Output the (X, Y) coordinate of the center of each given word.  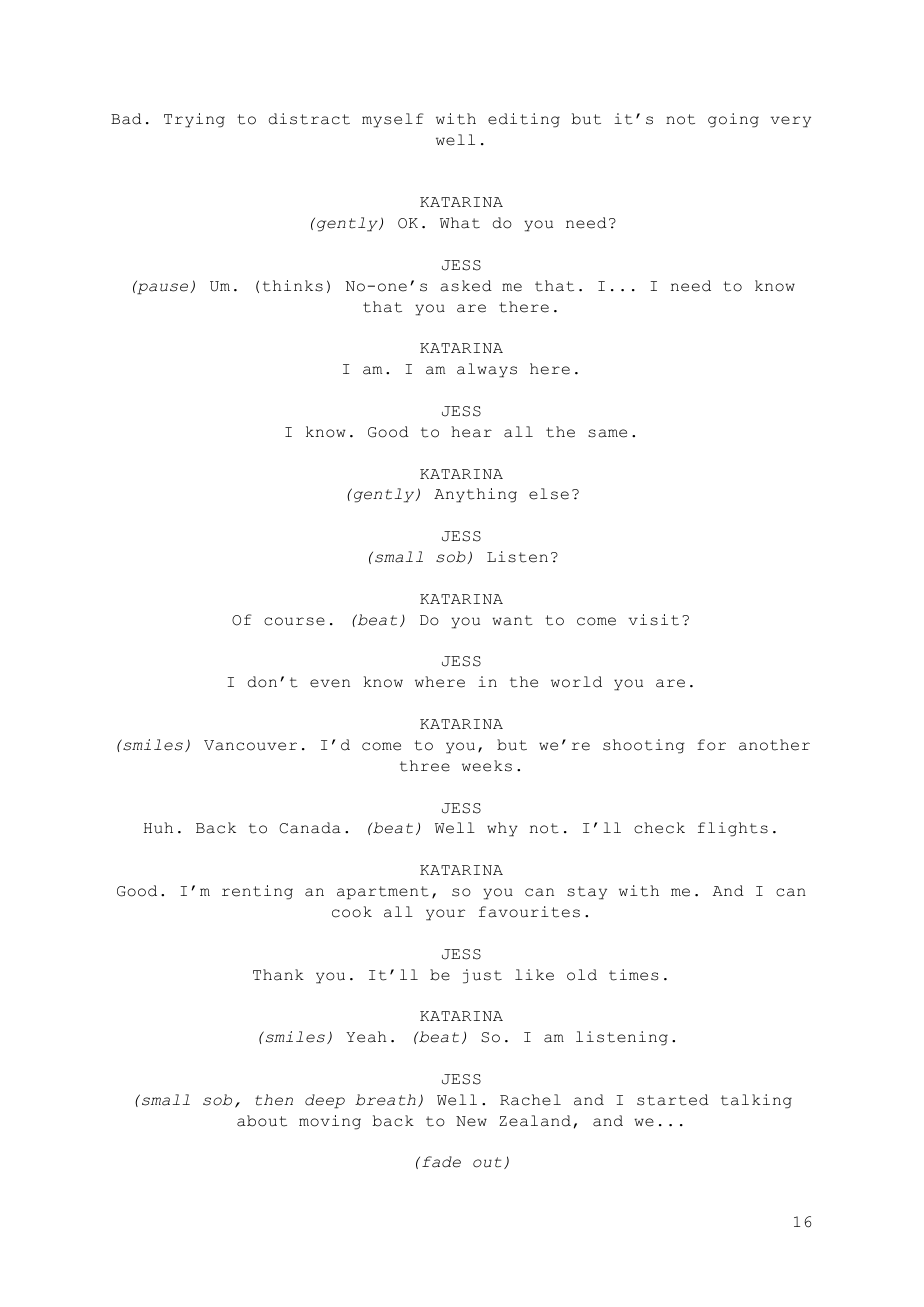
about (262, 1121)
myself (393, 120)
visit (653, 620)
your (445, 915)
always (487, 370)
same (607, 433)
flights (733, 829)
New (471, 1121)
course (294, 621)
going (733, 120)
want (512, 620)
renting (257, 892)
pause (163, 288)
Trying (194, 120)
